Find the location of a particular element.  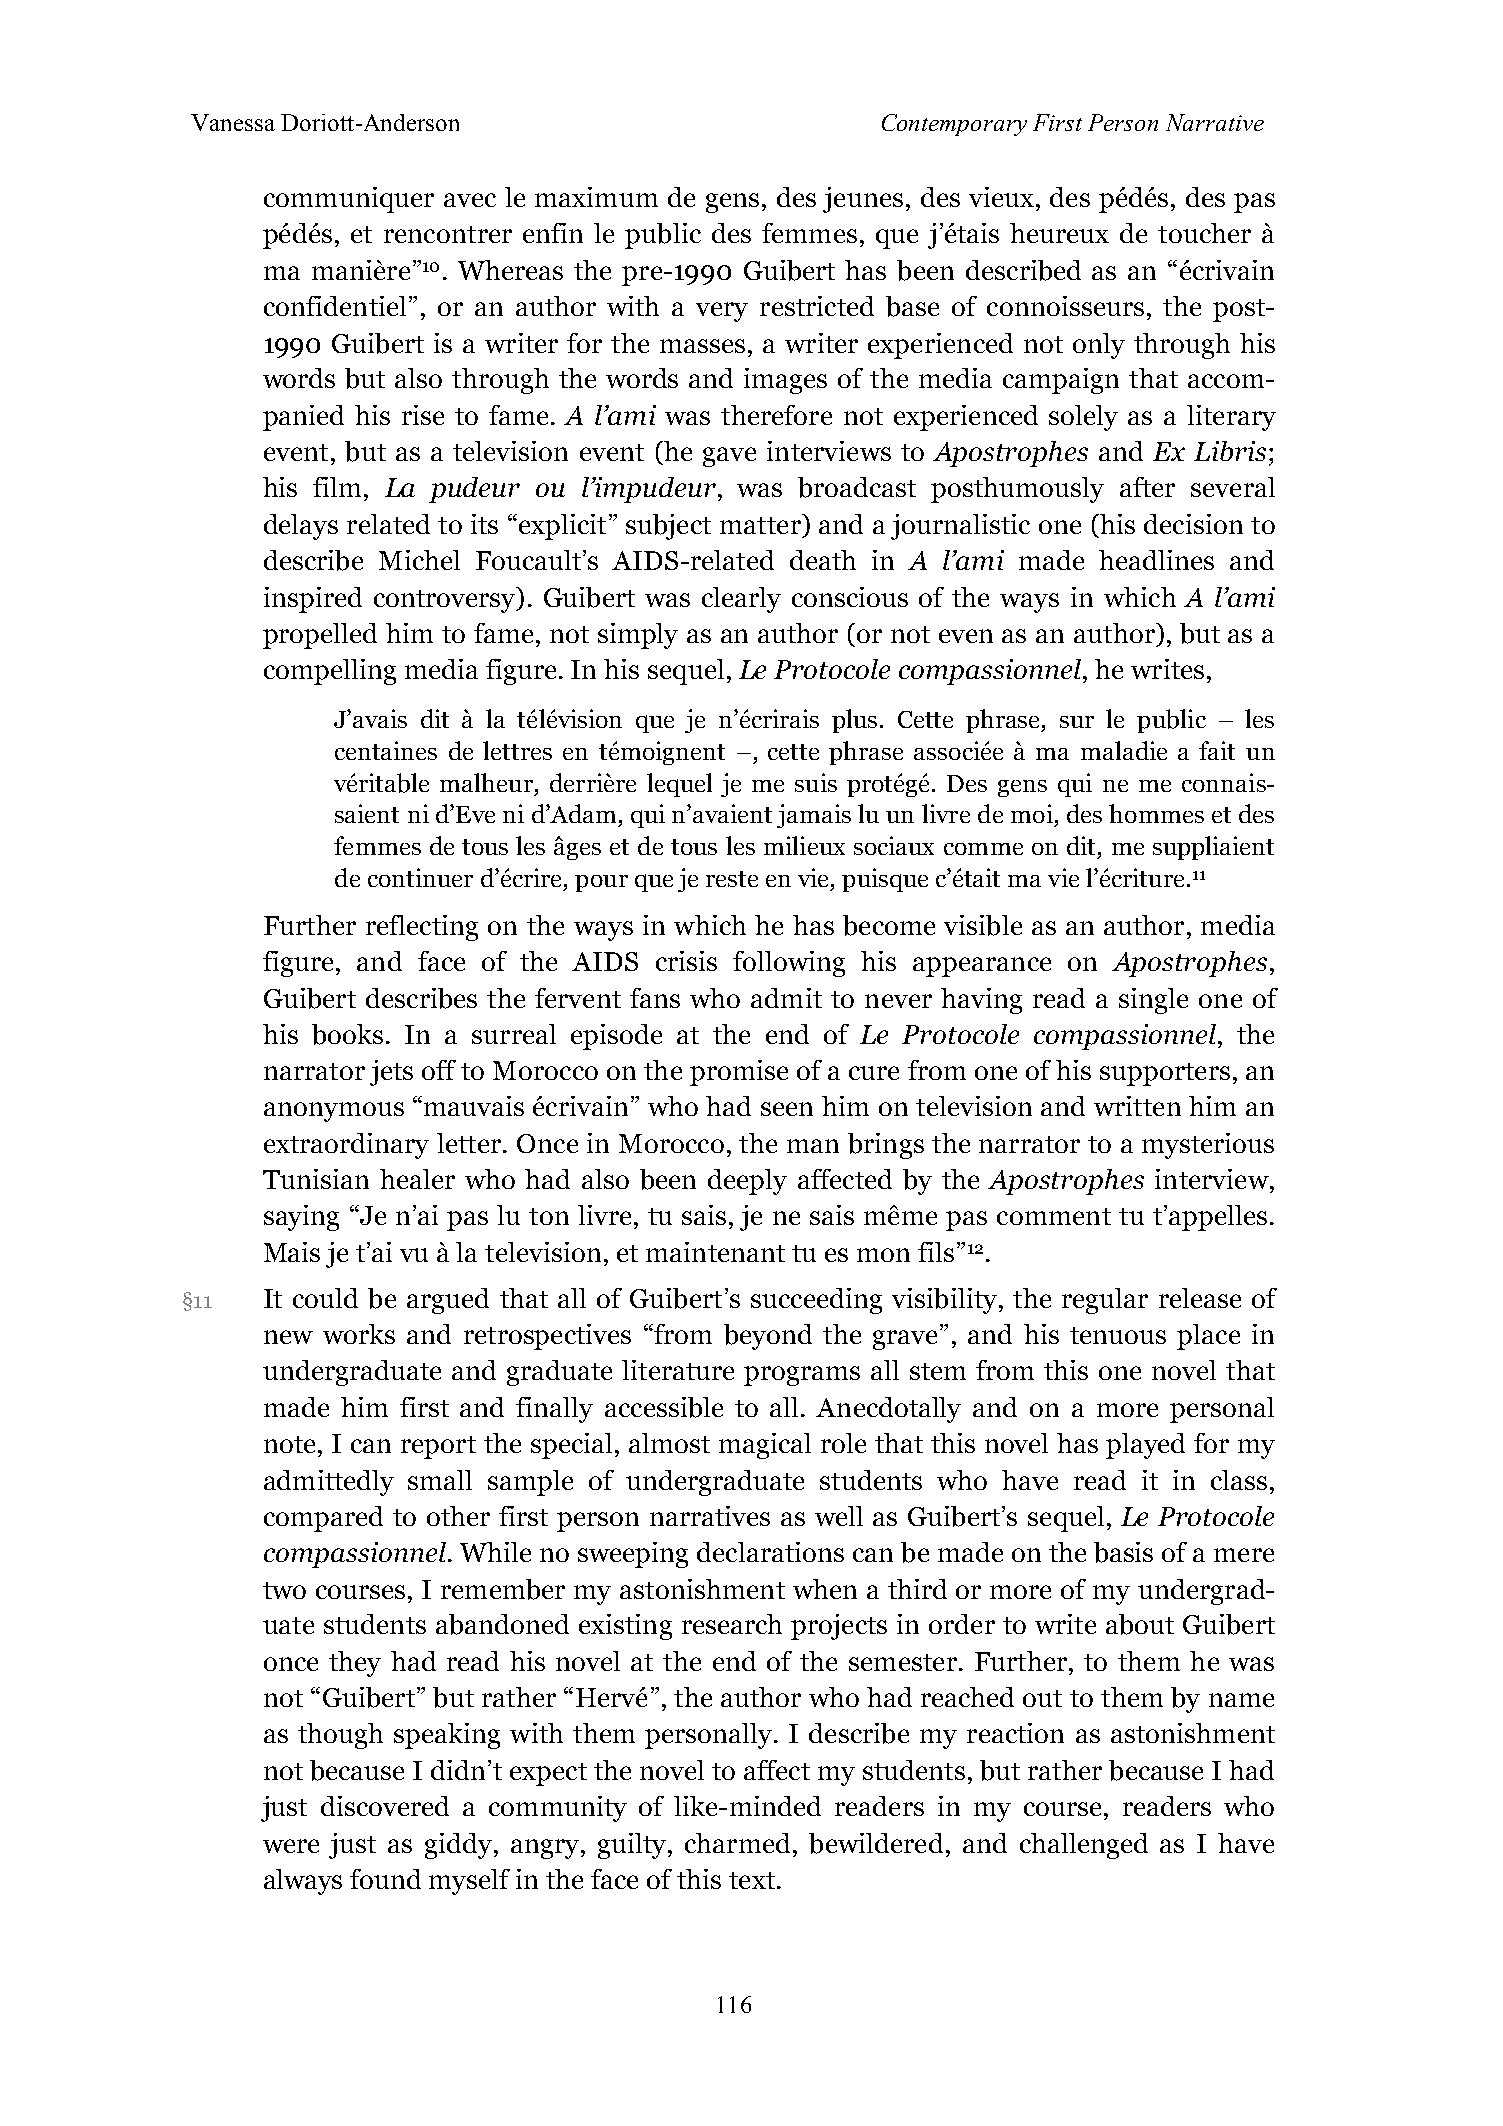

following is located at coordinates (789, 964).
